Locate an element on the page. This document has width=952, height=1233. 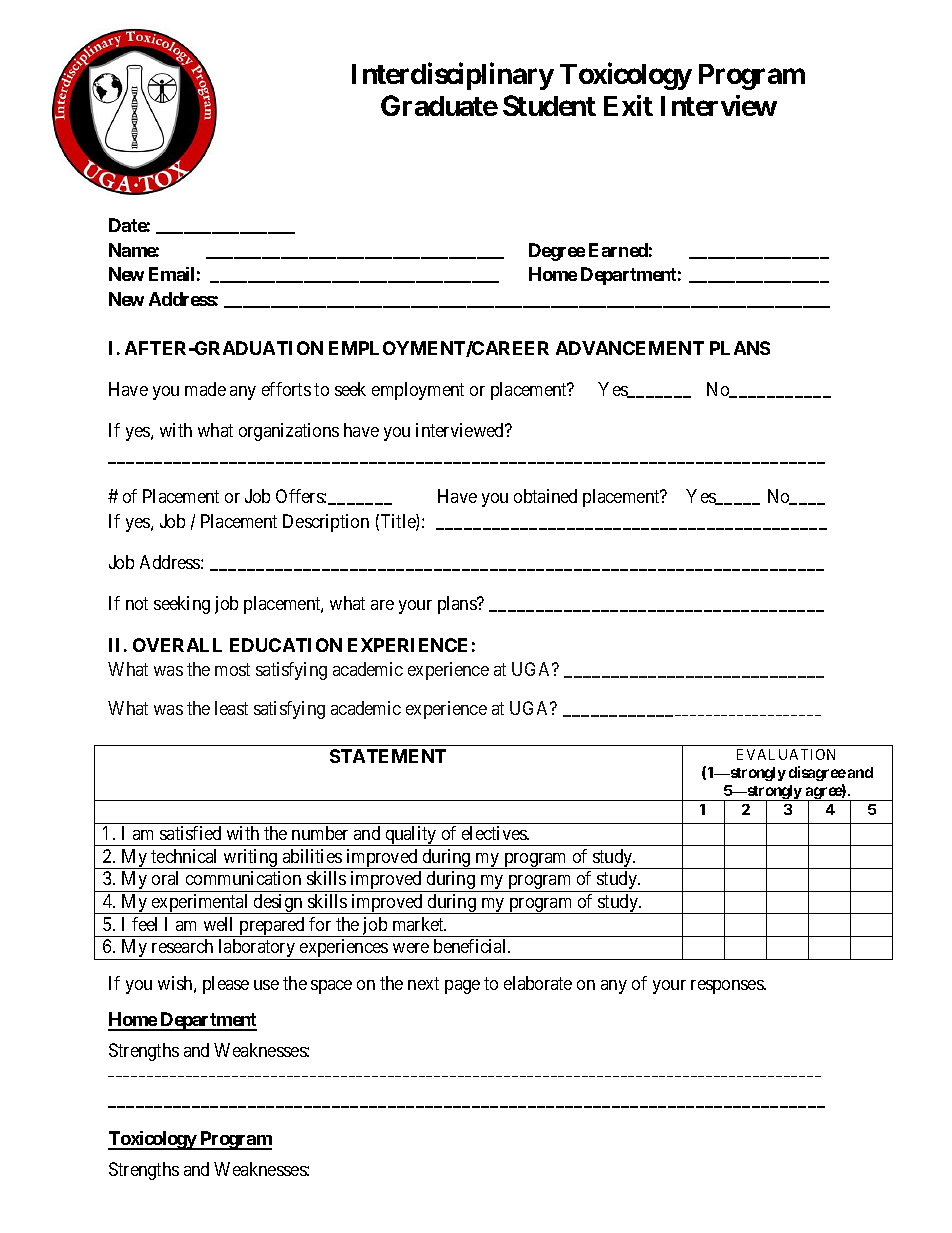
Student is located at coordinates (549, 105).
